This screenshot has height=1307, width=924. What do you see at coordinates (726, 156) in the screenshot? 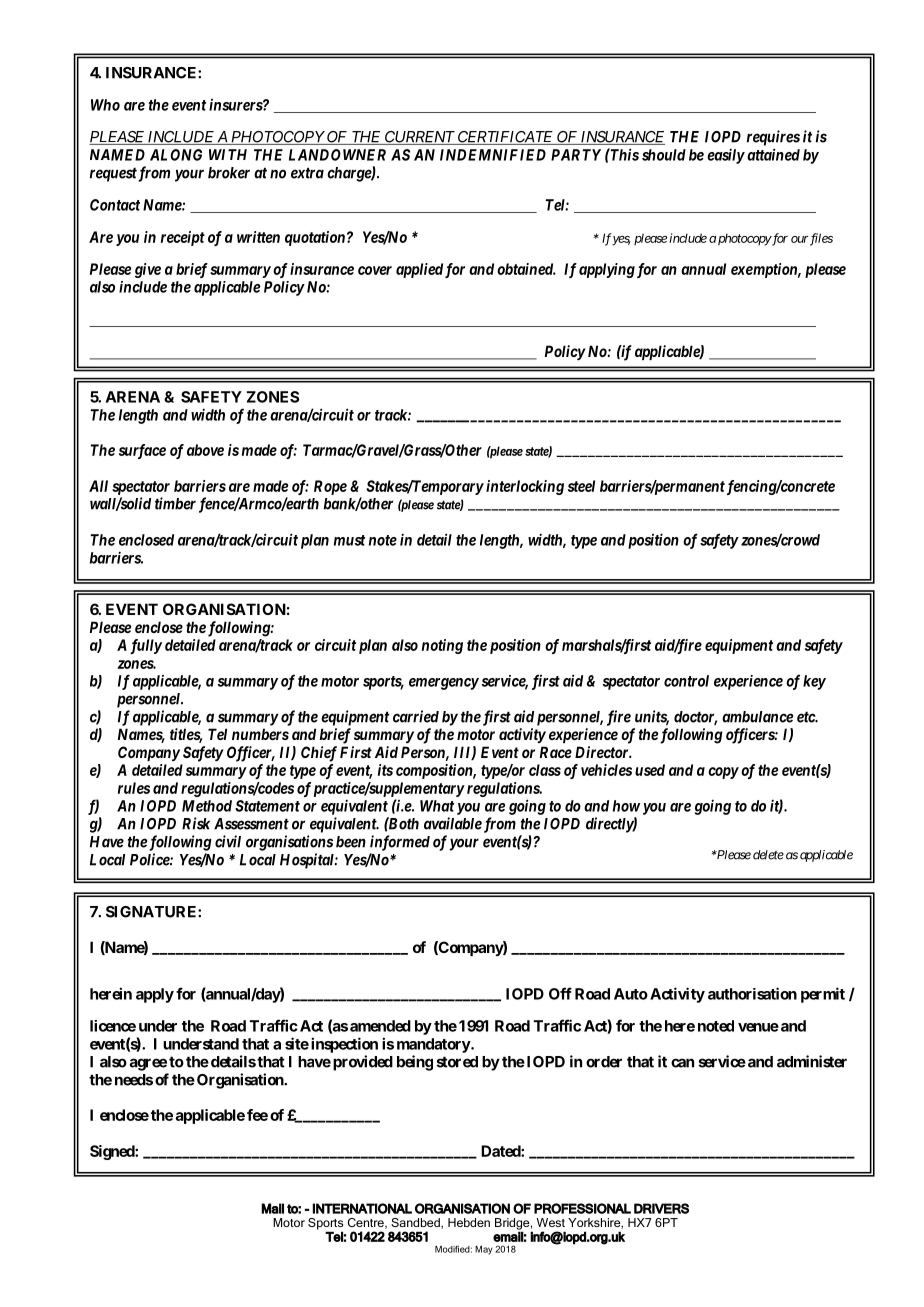
I see `easily` at bounding box center [726, 156].
